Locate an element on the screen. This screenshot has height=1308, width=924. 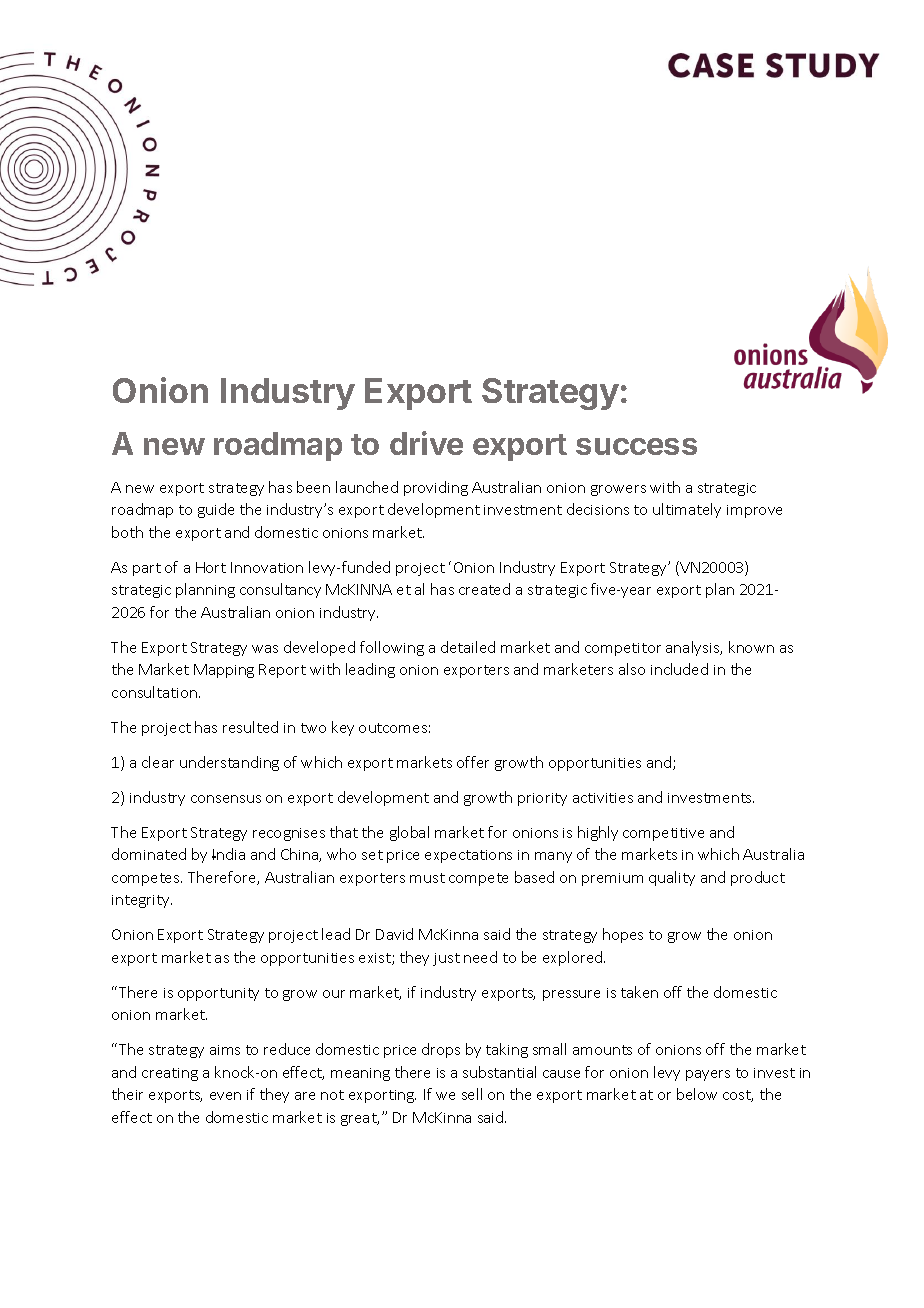
key is located at coordinates (343, 728).
